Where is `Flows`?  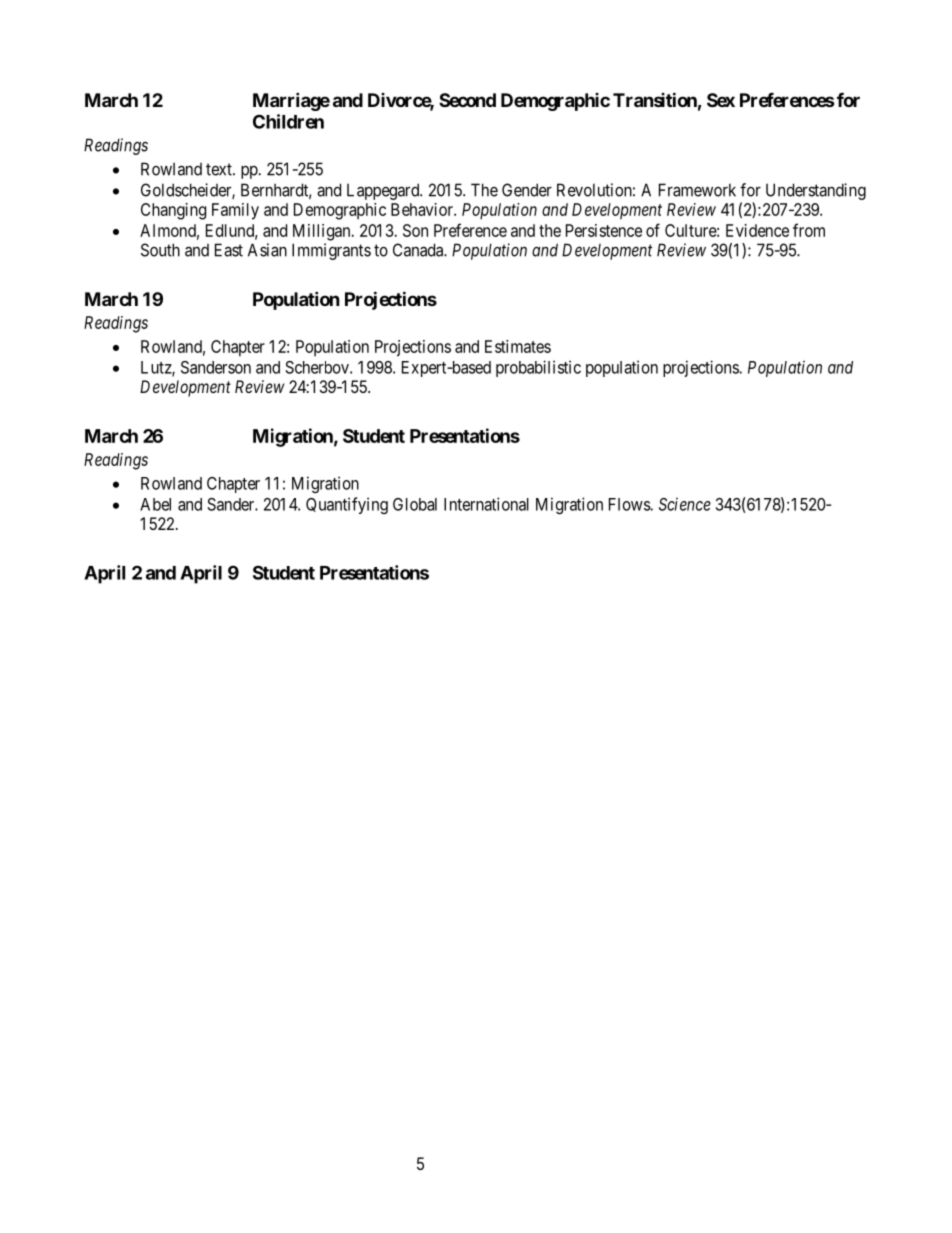 Flows is located at coordinates (630, 504).
